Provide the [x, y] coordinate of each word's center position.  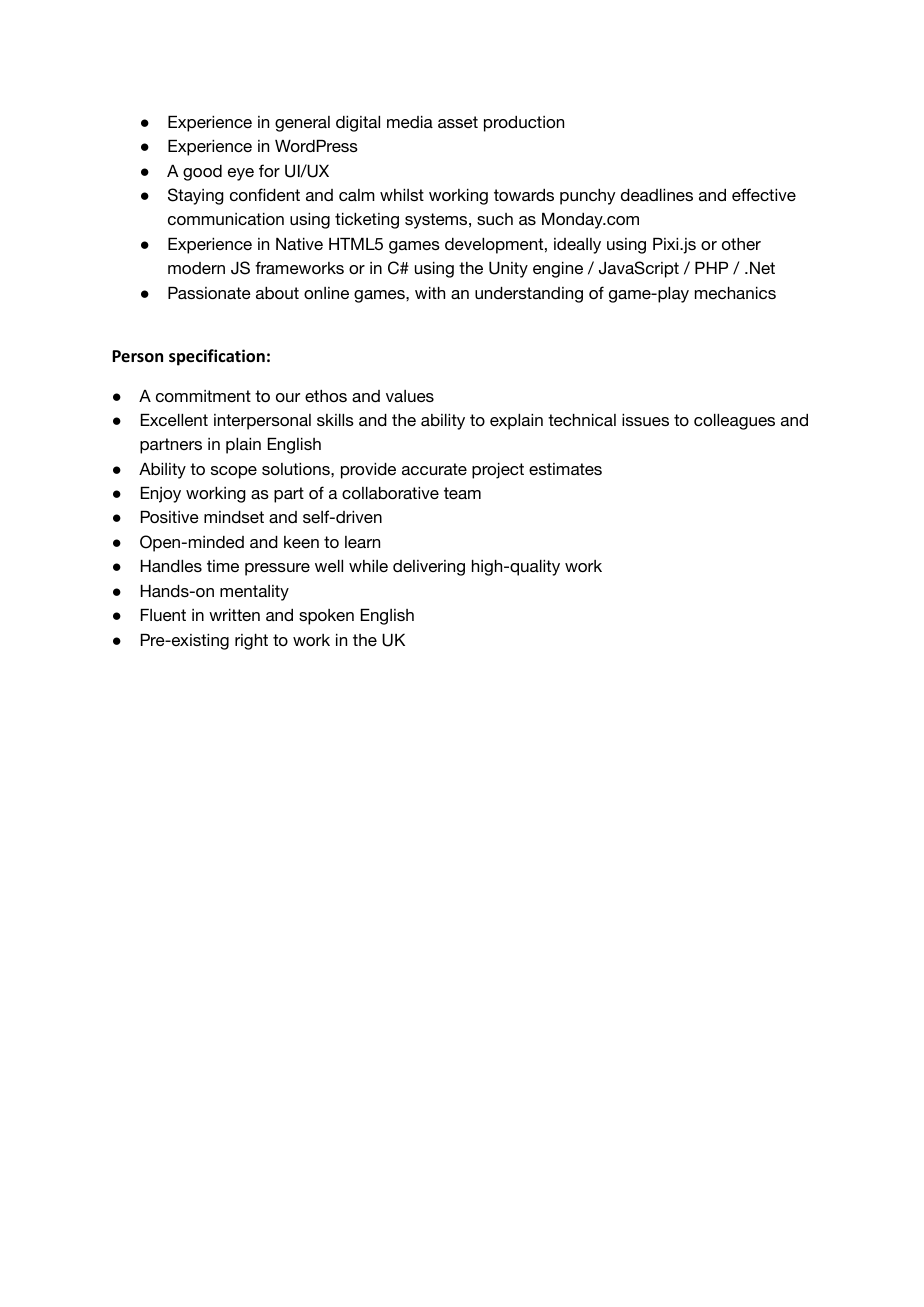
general [302, 124]
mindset [234, 517]
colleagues [734, 422]
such [495, 219]
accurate [434, 469]
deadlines [657, 195]
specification [217, 357]
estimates [565, 469]
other [741, 244]
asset [458, 122]
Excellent [174, 420]
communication [226, 219]
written [234, 615]
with [430, 293]
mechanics [735, 293]
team [462, 493]
